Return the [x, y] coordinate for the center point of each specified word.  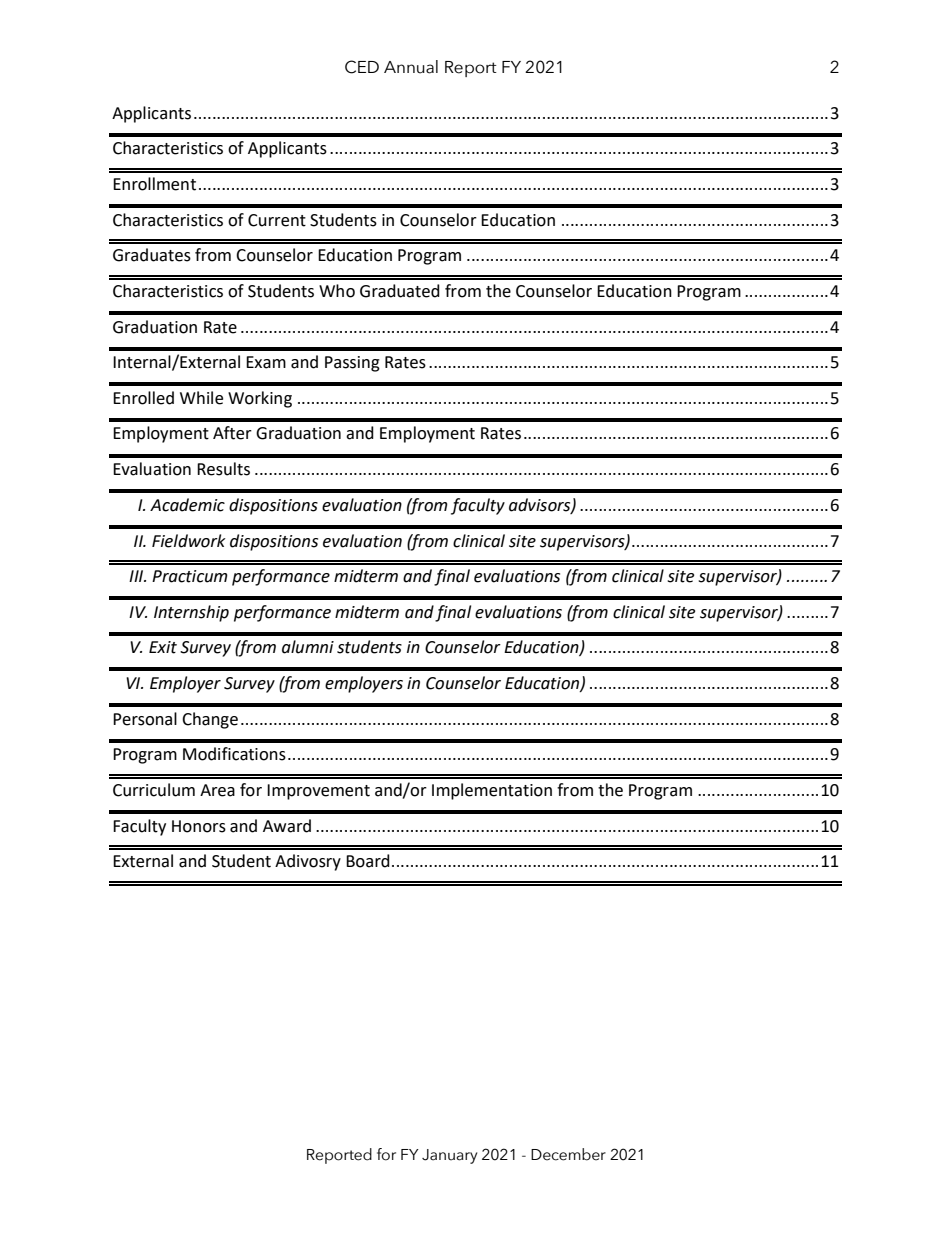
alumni [308, 647]
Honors [199, 826]
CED [362, 67]
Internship [191, 613]
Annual [411, 67]
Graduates [152, 255]
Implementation [492, 791]
